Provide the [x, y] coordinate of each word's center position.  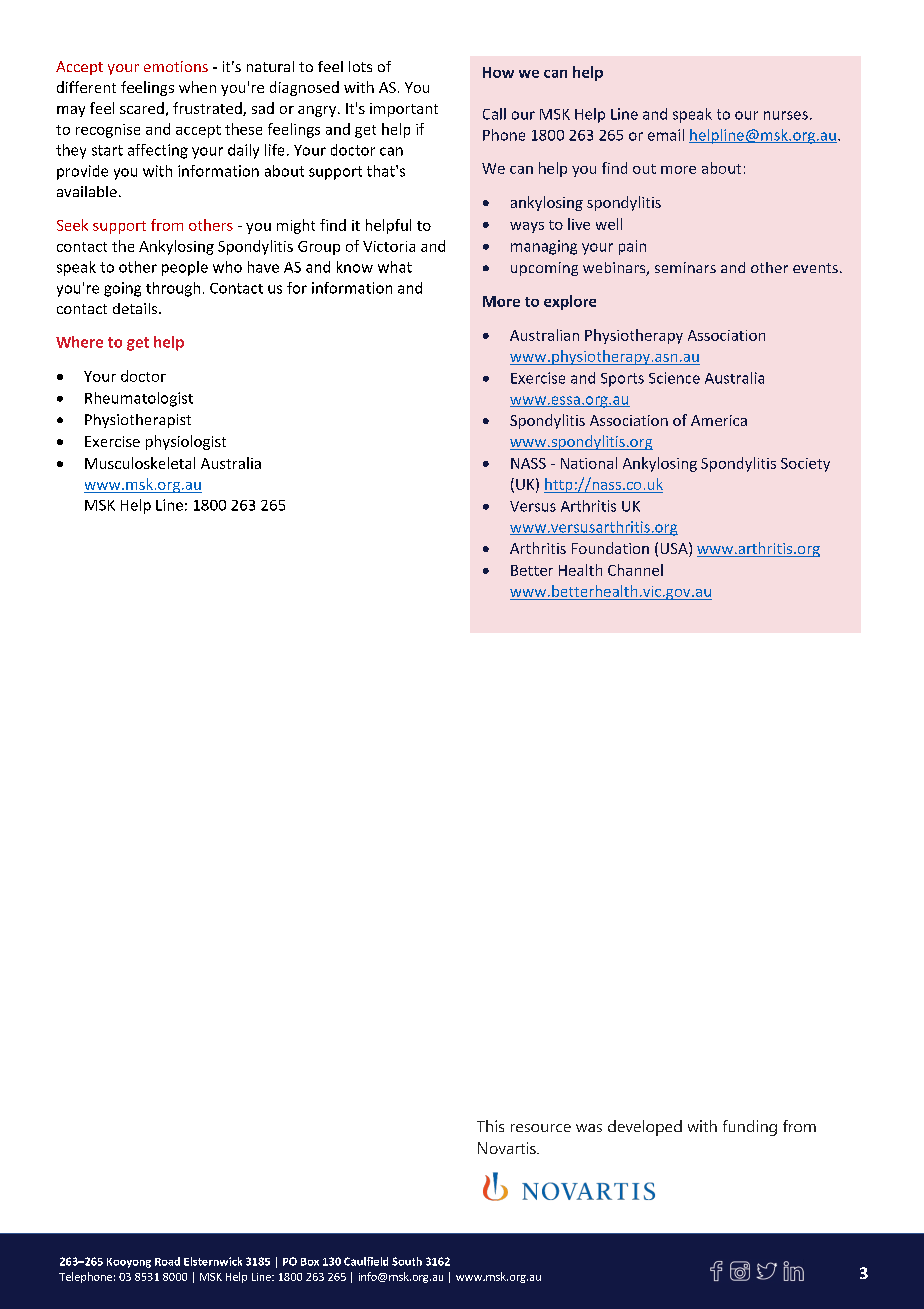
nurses [786, 115]
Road [167, 1261]
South [407, 1261]
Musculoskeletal [140, 463]
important [404, 110]
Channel [635, 570]
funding [750, 1128]
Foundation [610, 548]
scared [142, 108]
